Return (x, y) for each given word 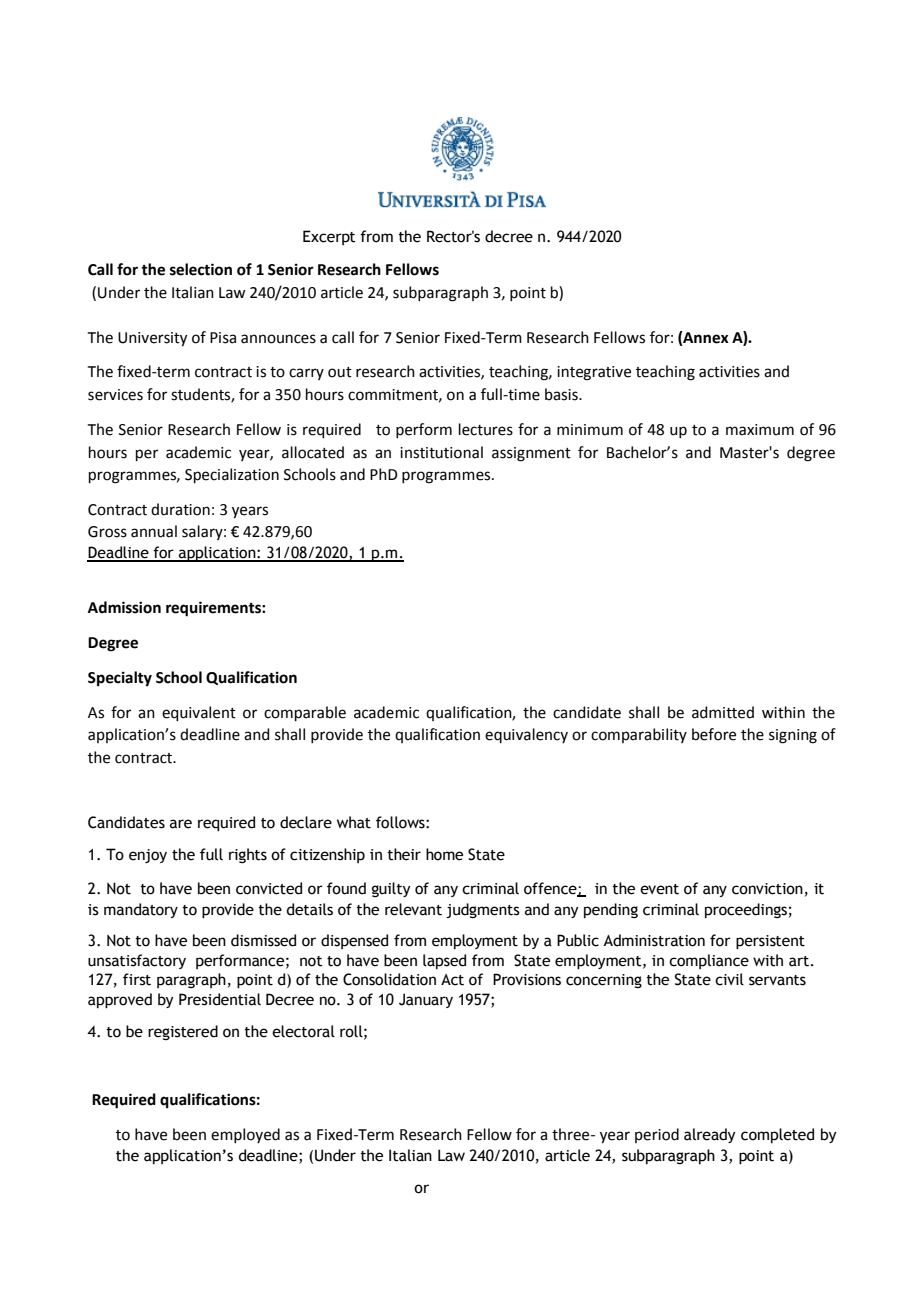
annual (154, 531)
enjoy (148, 856)
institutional (441, 452)
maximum (760, 430)
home (444, 854)
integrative (594, 373)
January (426, 1000)
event (659, 889)
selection (201, 269)
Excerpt (329, 237)
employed (245, 1135)
